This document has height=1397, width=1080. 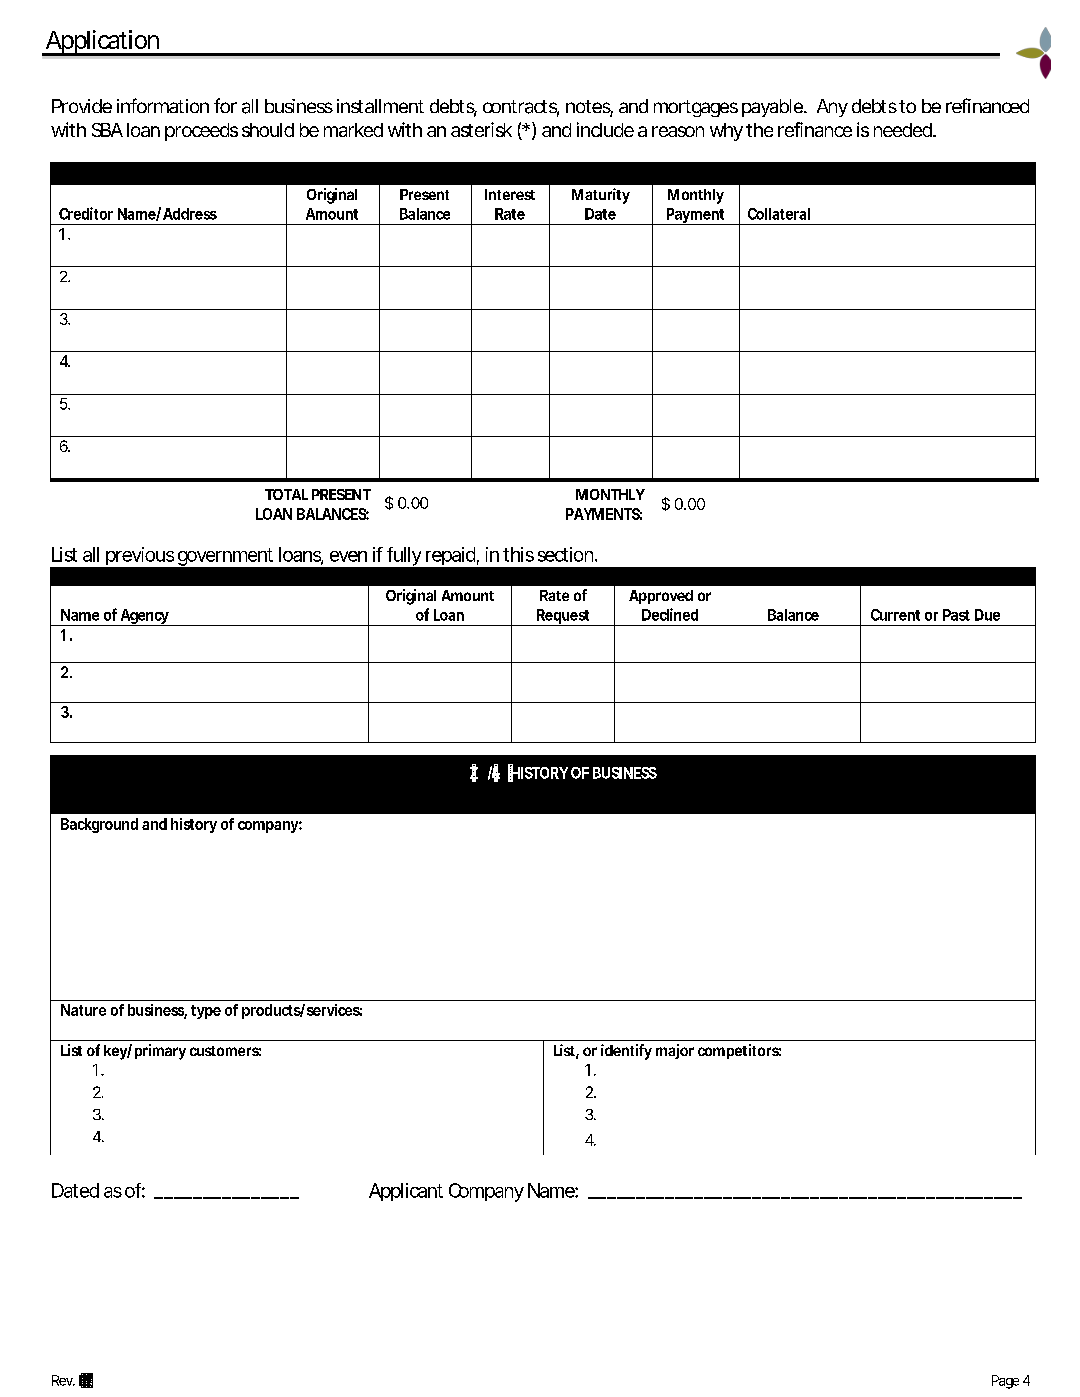 I want to click on information, so click(x=163, y=105).
